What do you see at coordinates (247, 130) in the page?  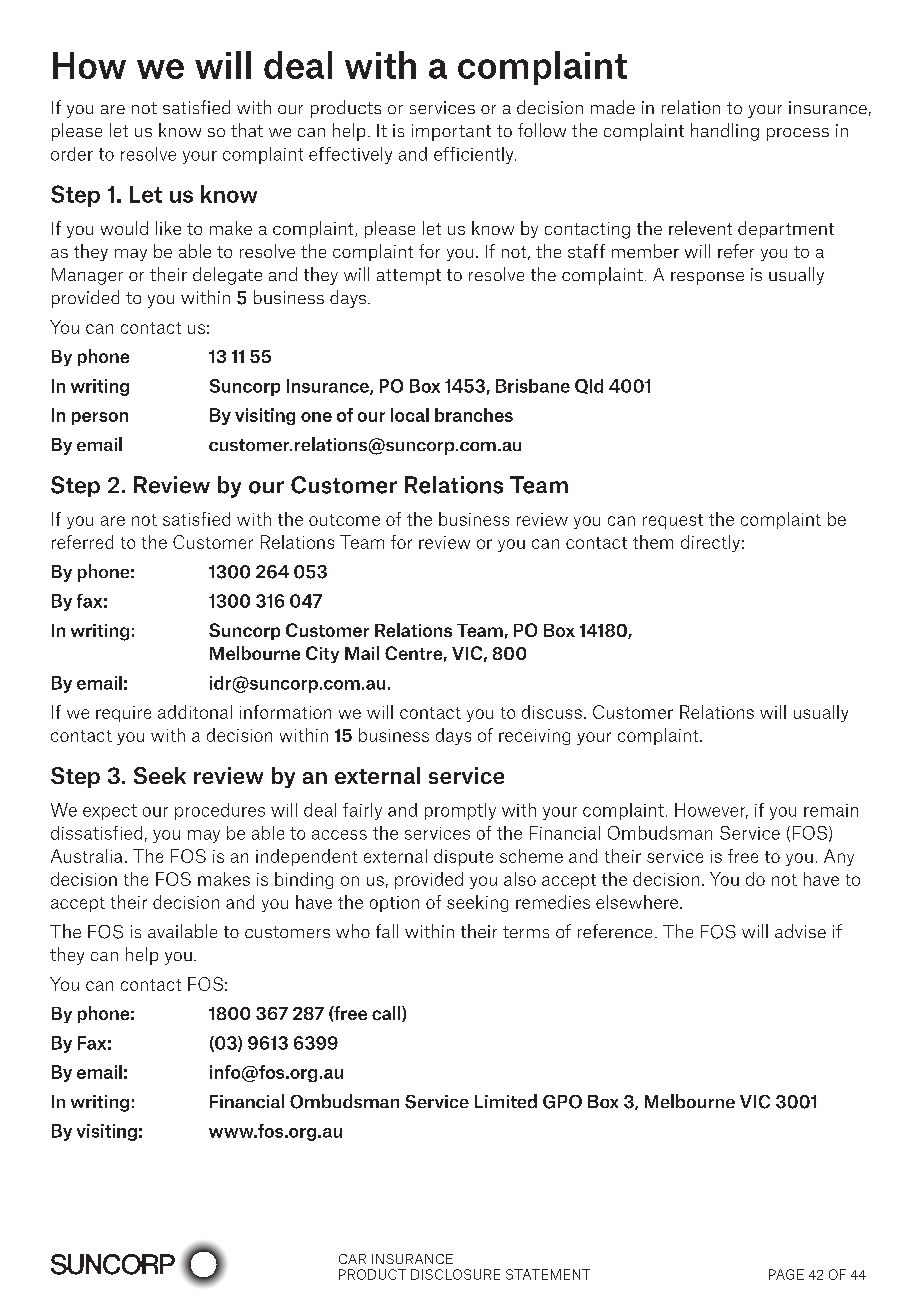 I see `that` at bounding box center [247, 130].
